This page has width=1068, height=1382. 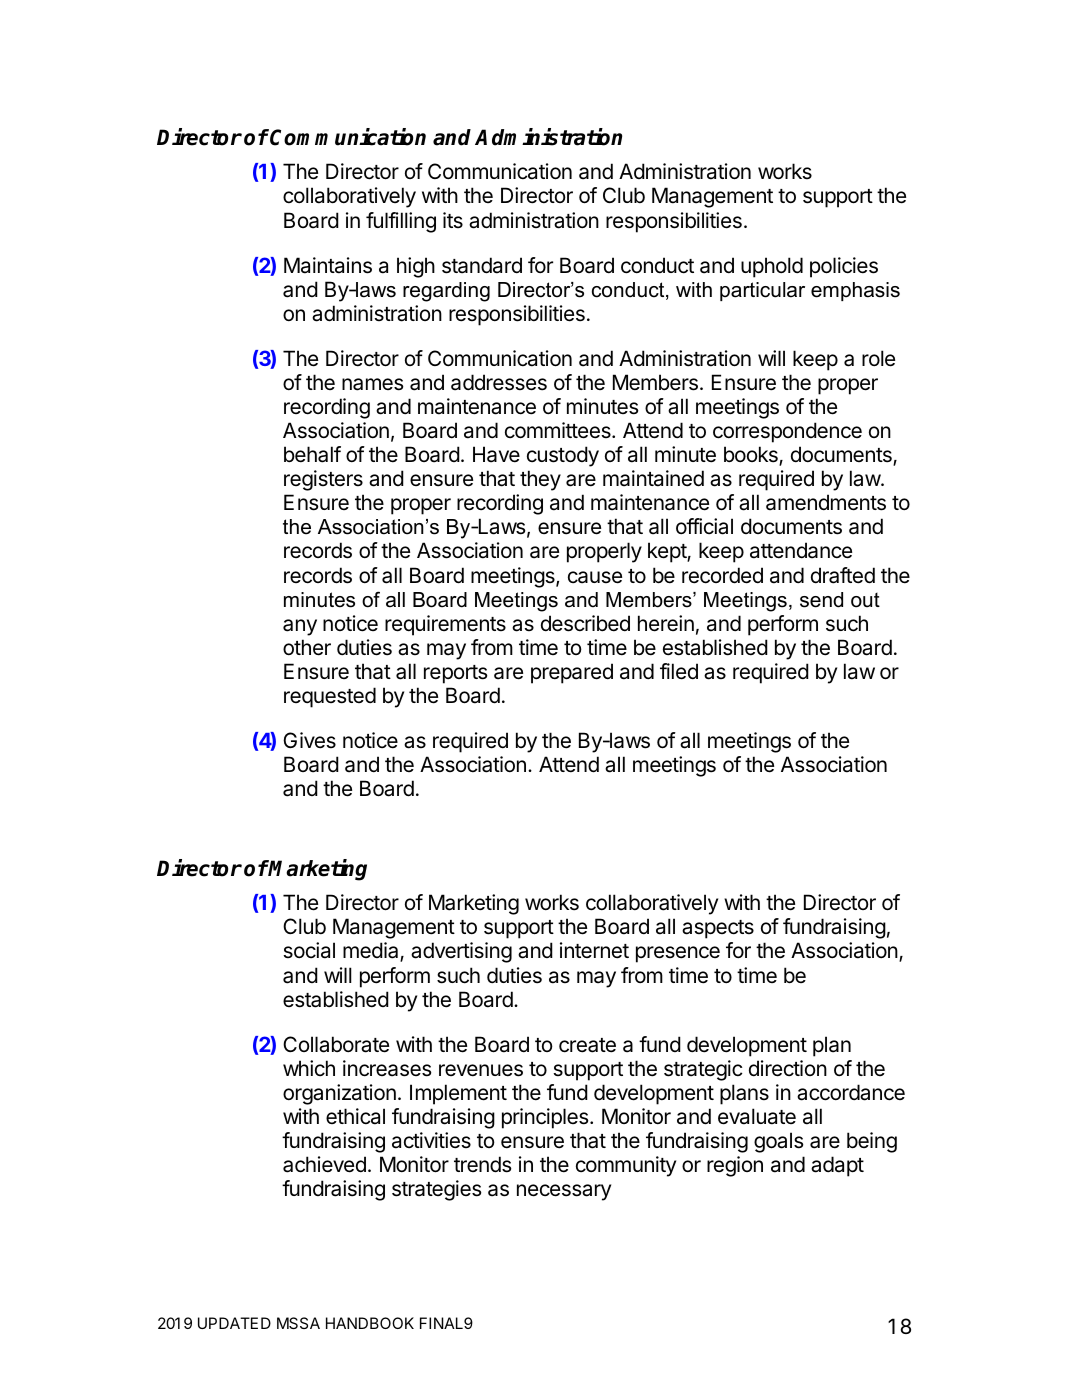 What do you see at coordinates (482, 265) in the page?
I see `standard` at bounding box center [482, 265].
